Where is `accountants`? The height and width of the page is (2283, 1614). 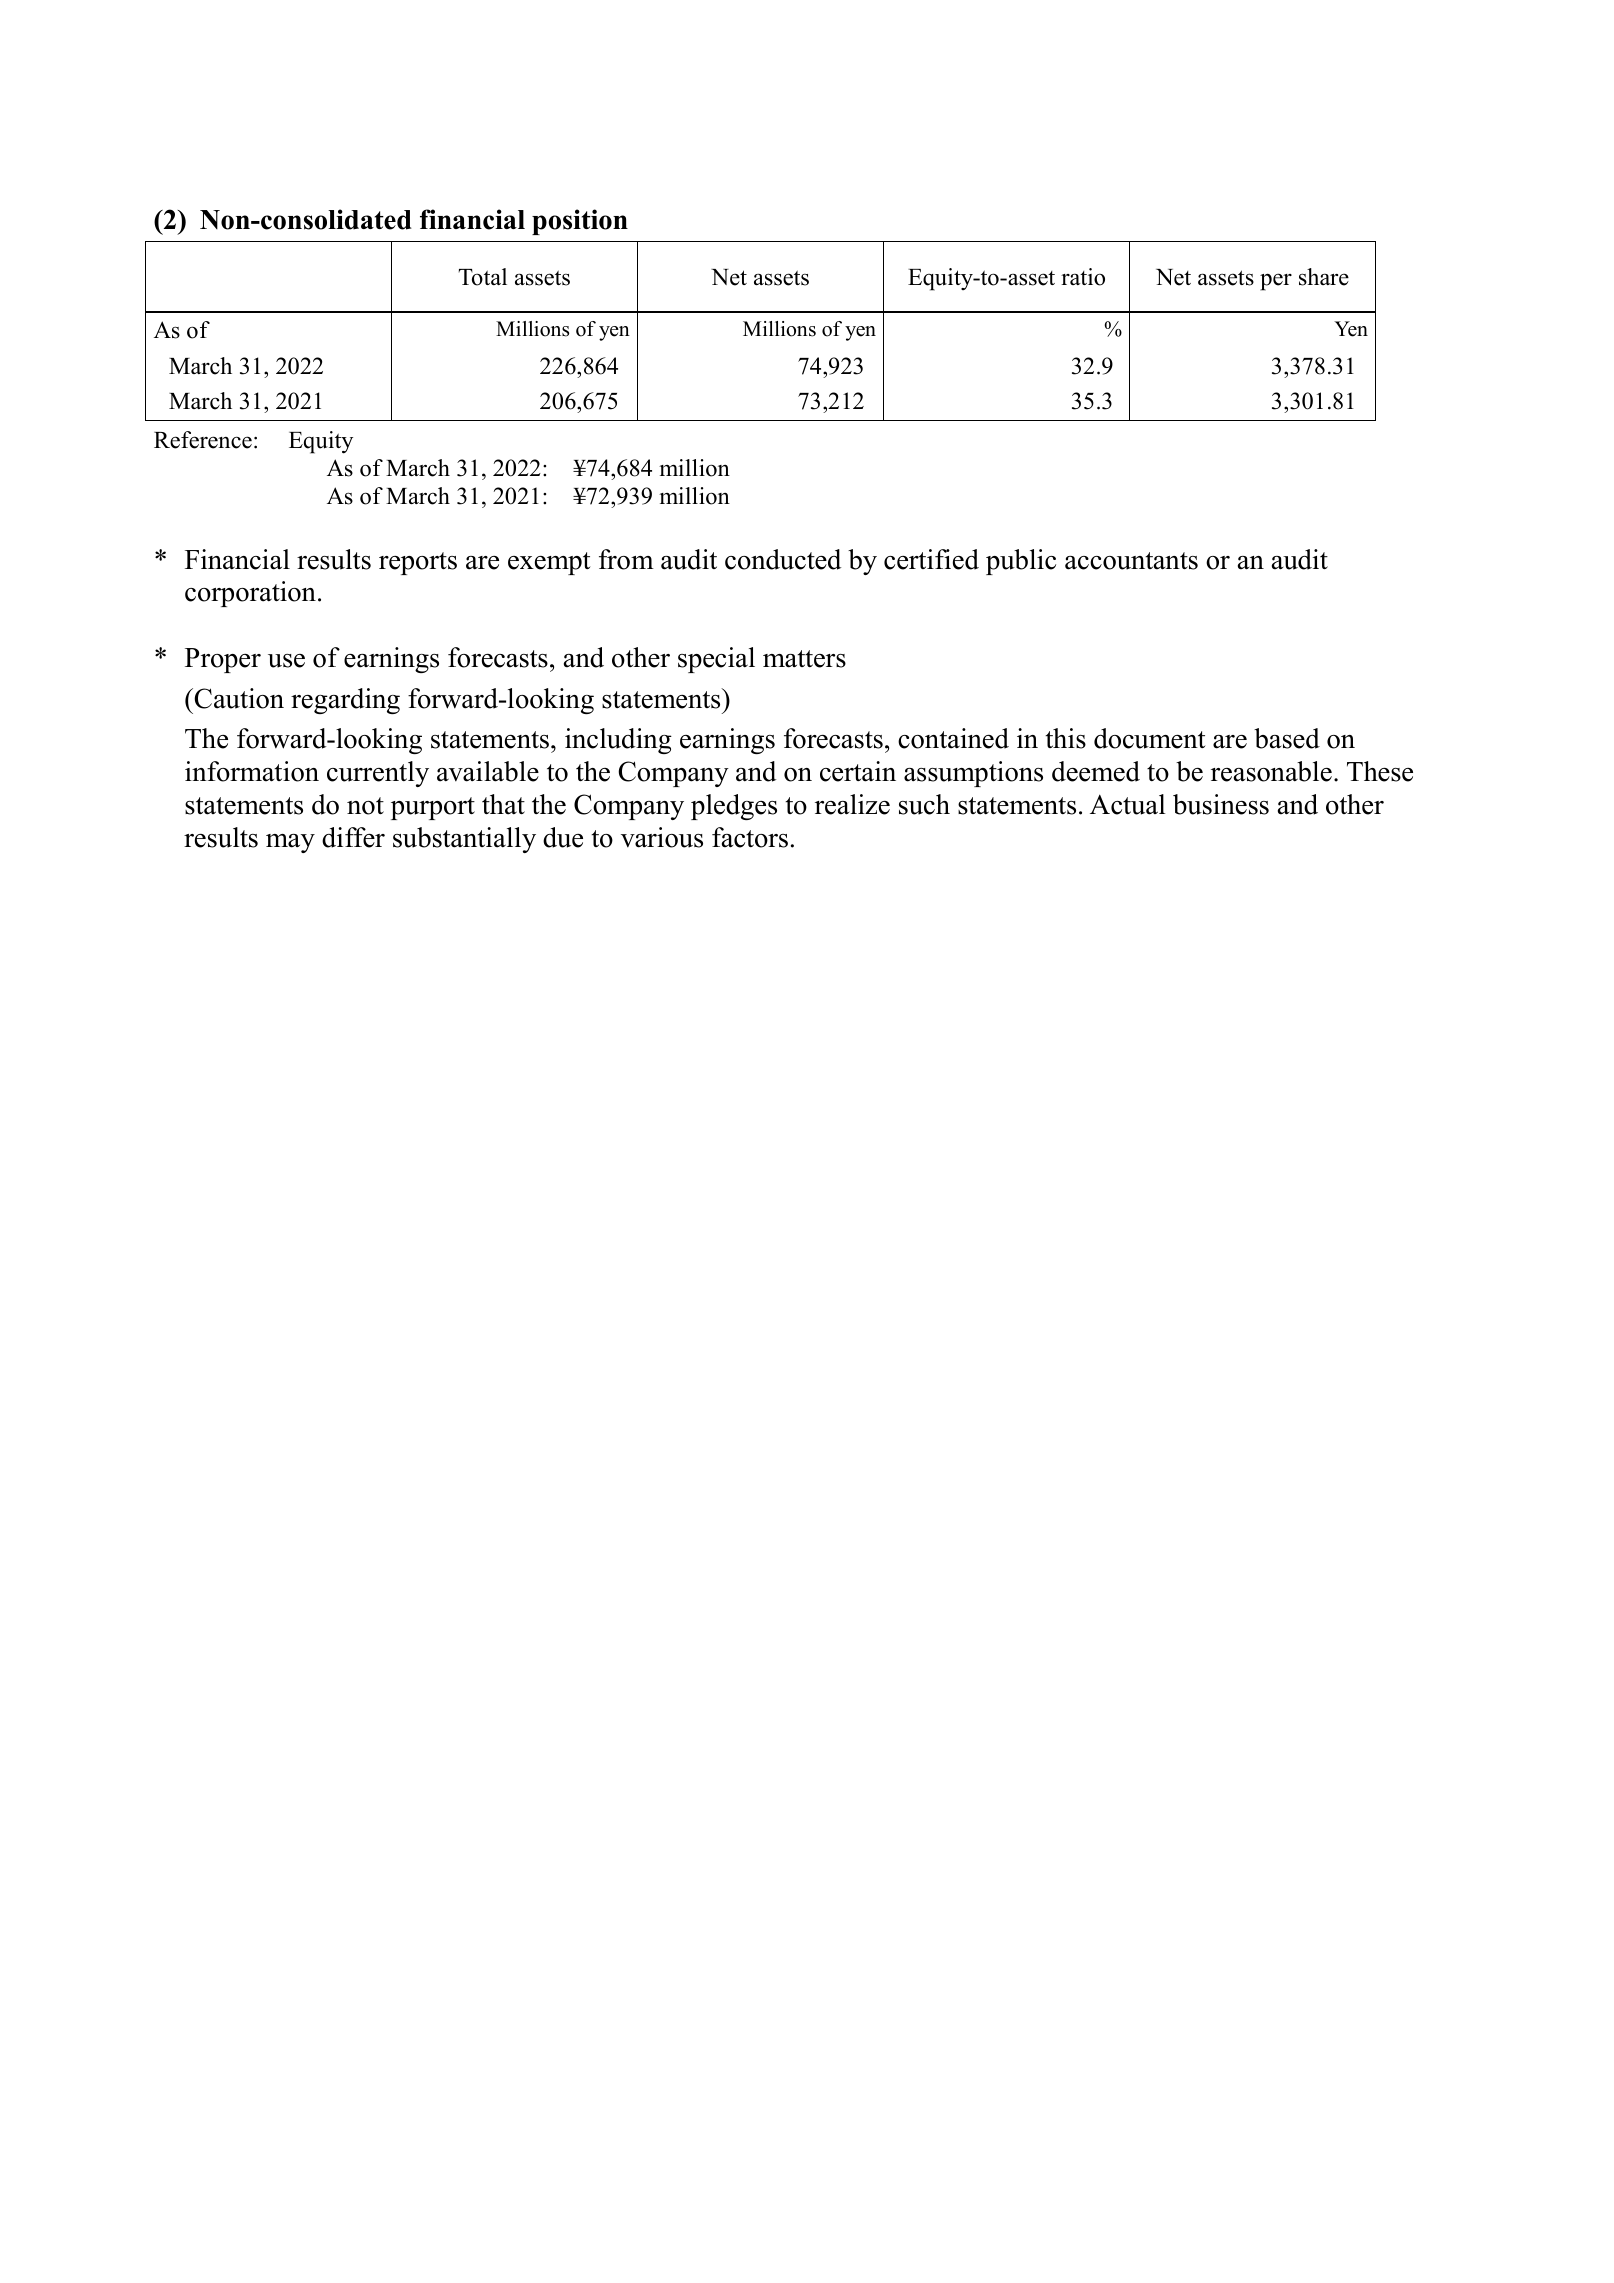
accountants is located at coordinates (1131, 561).
